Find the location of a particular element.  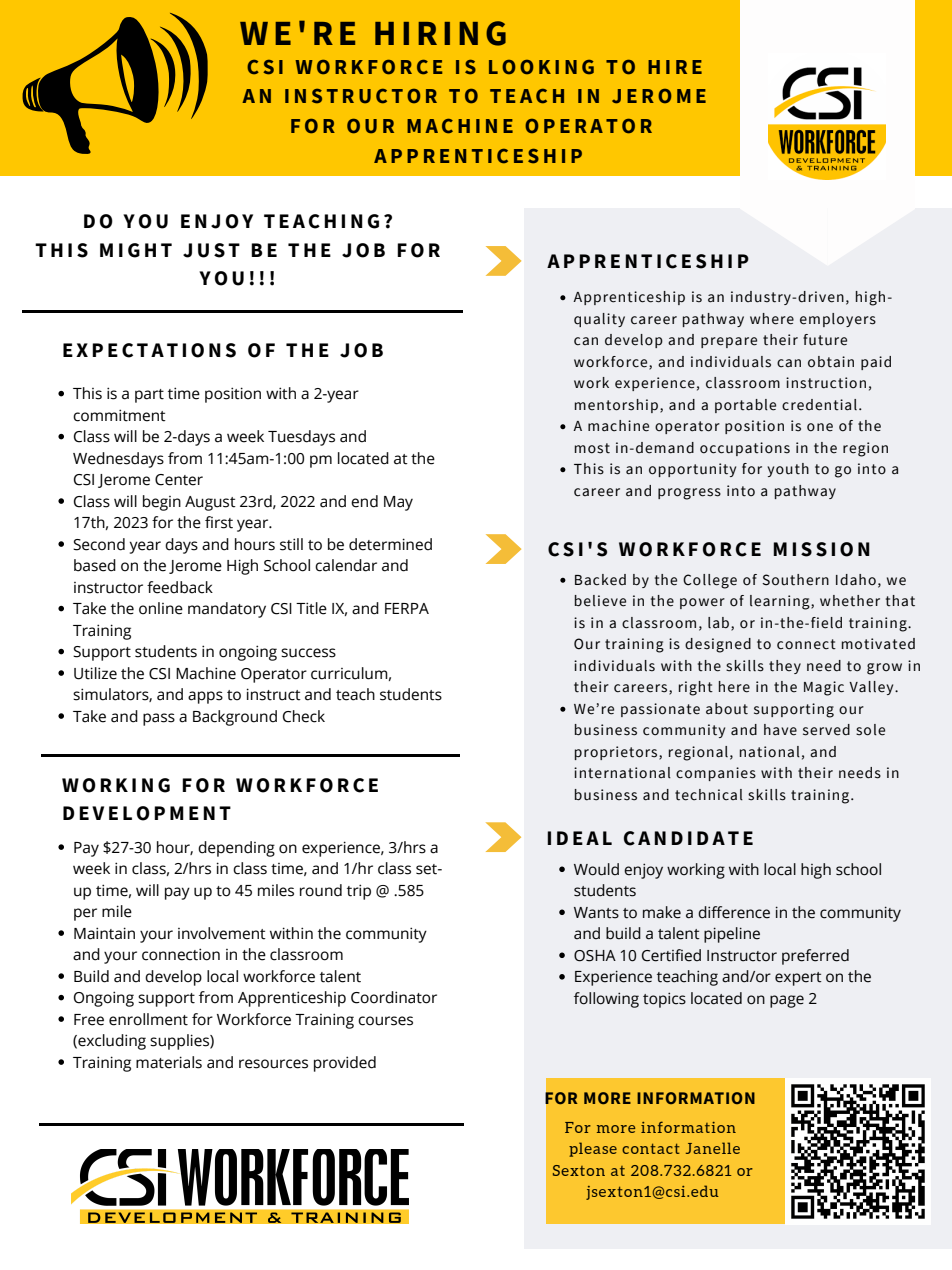

companies is located at coordinates (716, 774).
